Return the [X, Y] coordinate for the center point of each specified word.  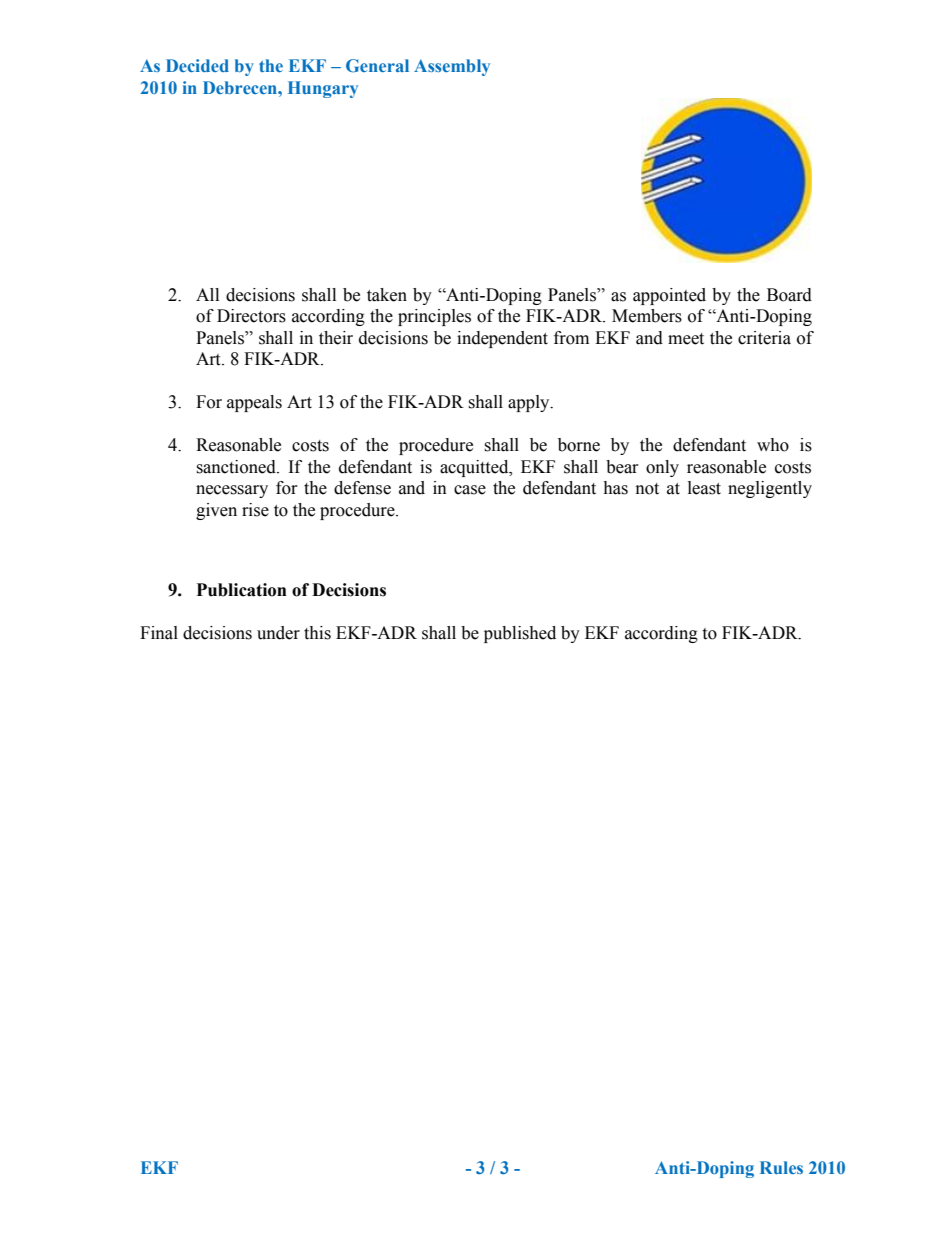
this [317, 633]
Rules [781, 1167]
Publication [242, 590]
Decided [197, 65]
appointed [669, 296]
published [520, 634]
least [704, 488]
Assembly [452, 67]
